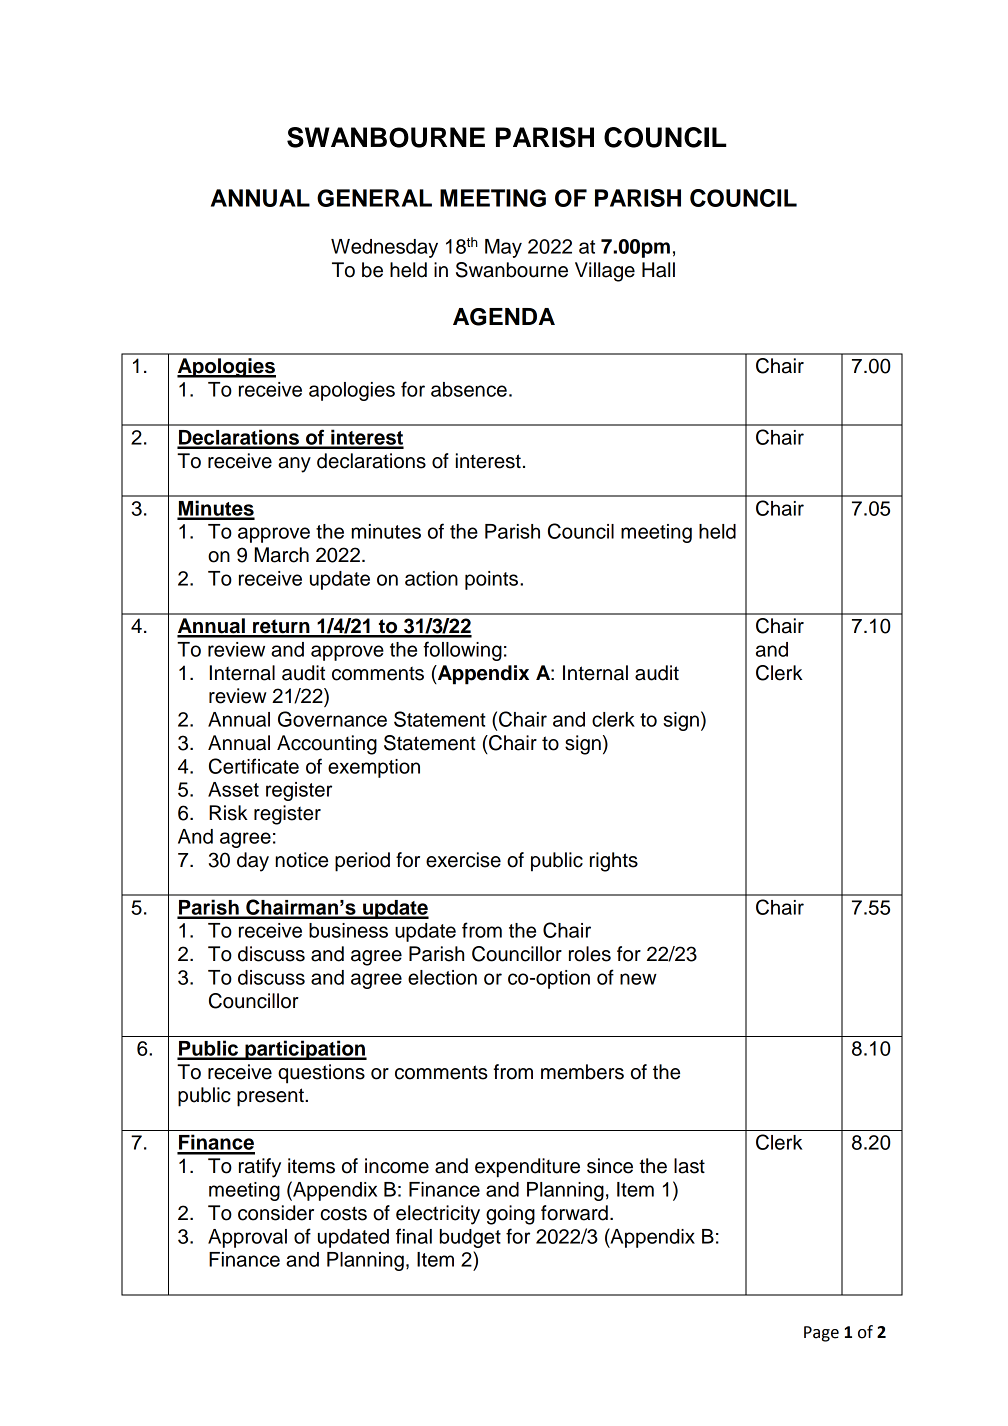 The height and width of the document is (1426, 1008). I want to click on budget, so click(470, 1238).
